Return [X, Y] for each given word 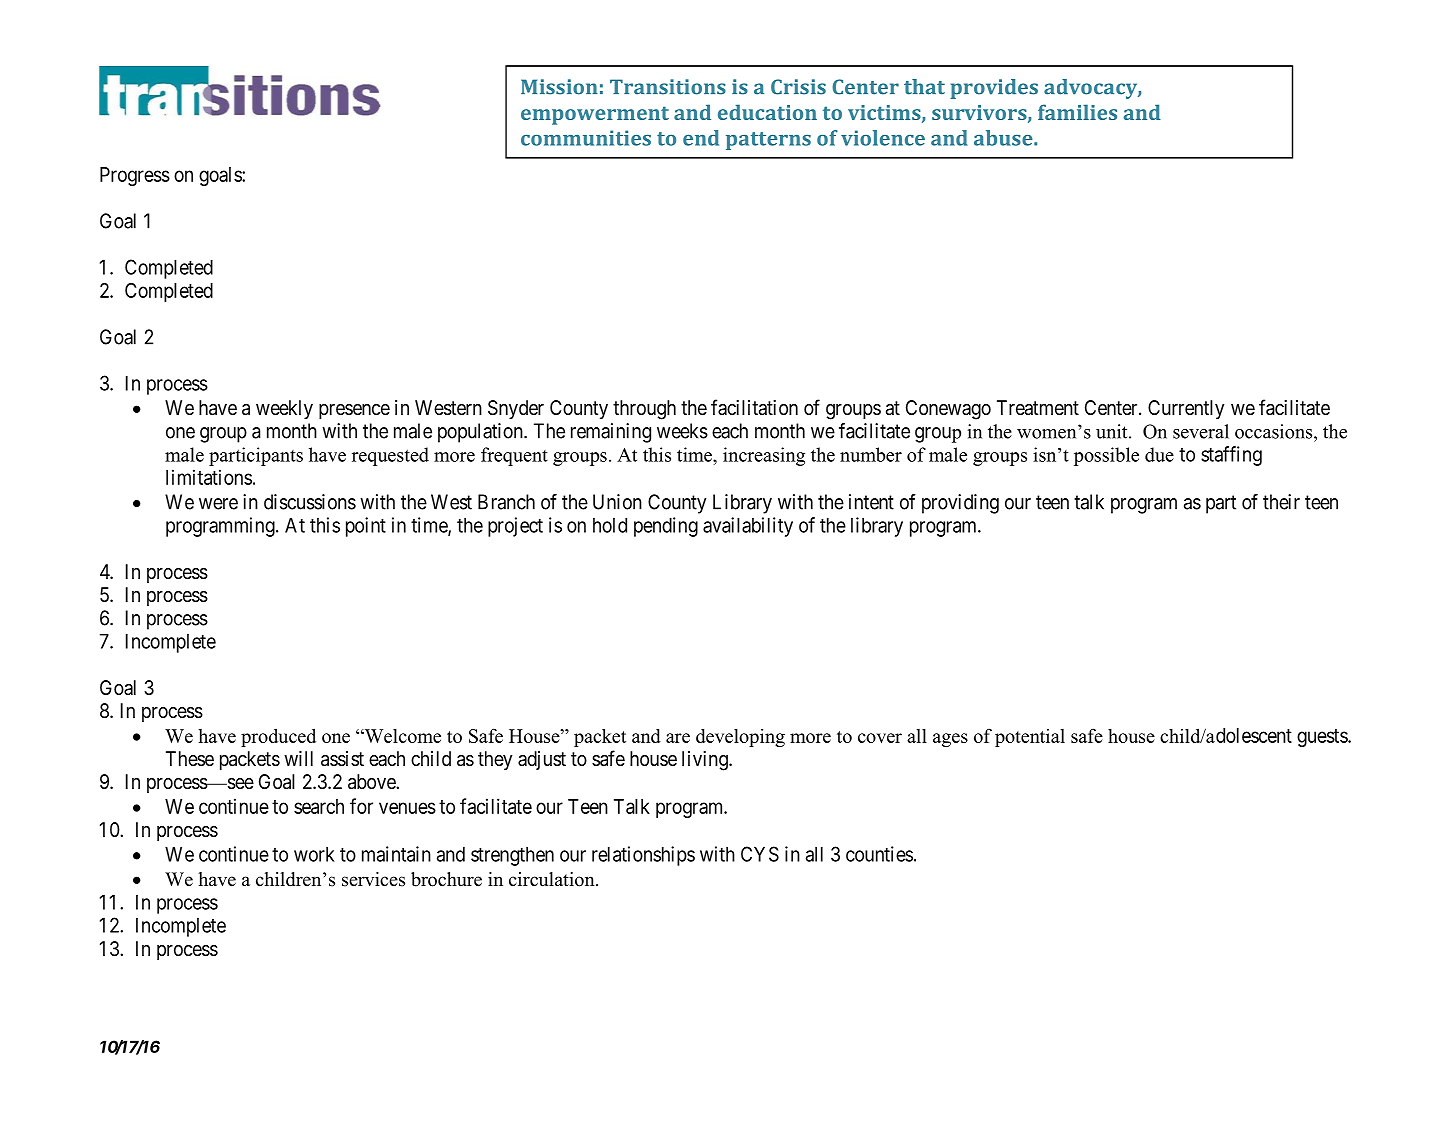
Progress [135, 176]
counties [879, 854]
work [314, 854]
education [767, 112]
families [1077, 112]
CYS [760, 854]
